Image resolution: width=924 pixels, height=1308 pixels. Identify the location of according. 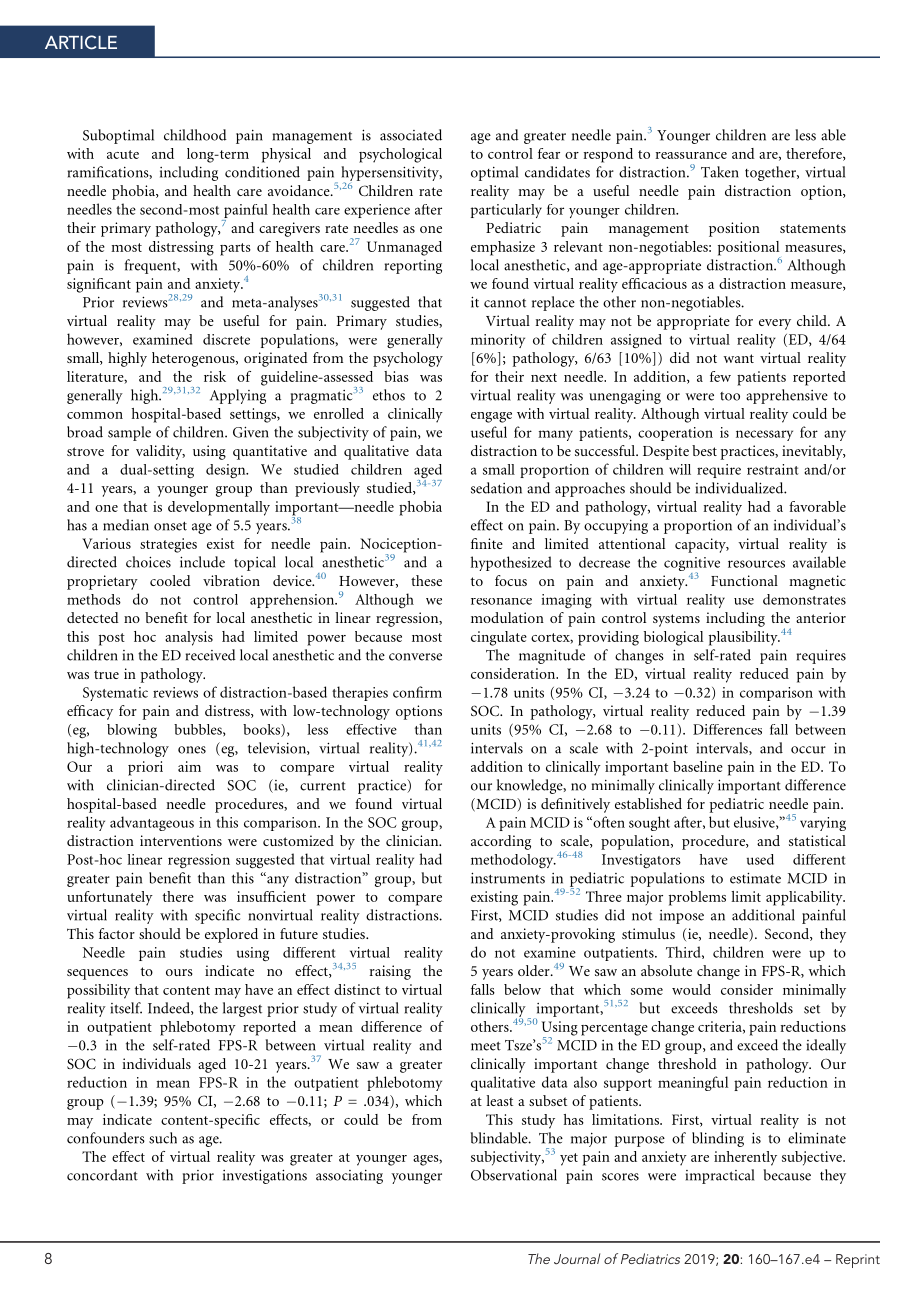
(501, 842).
